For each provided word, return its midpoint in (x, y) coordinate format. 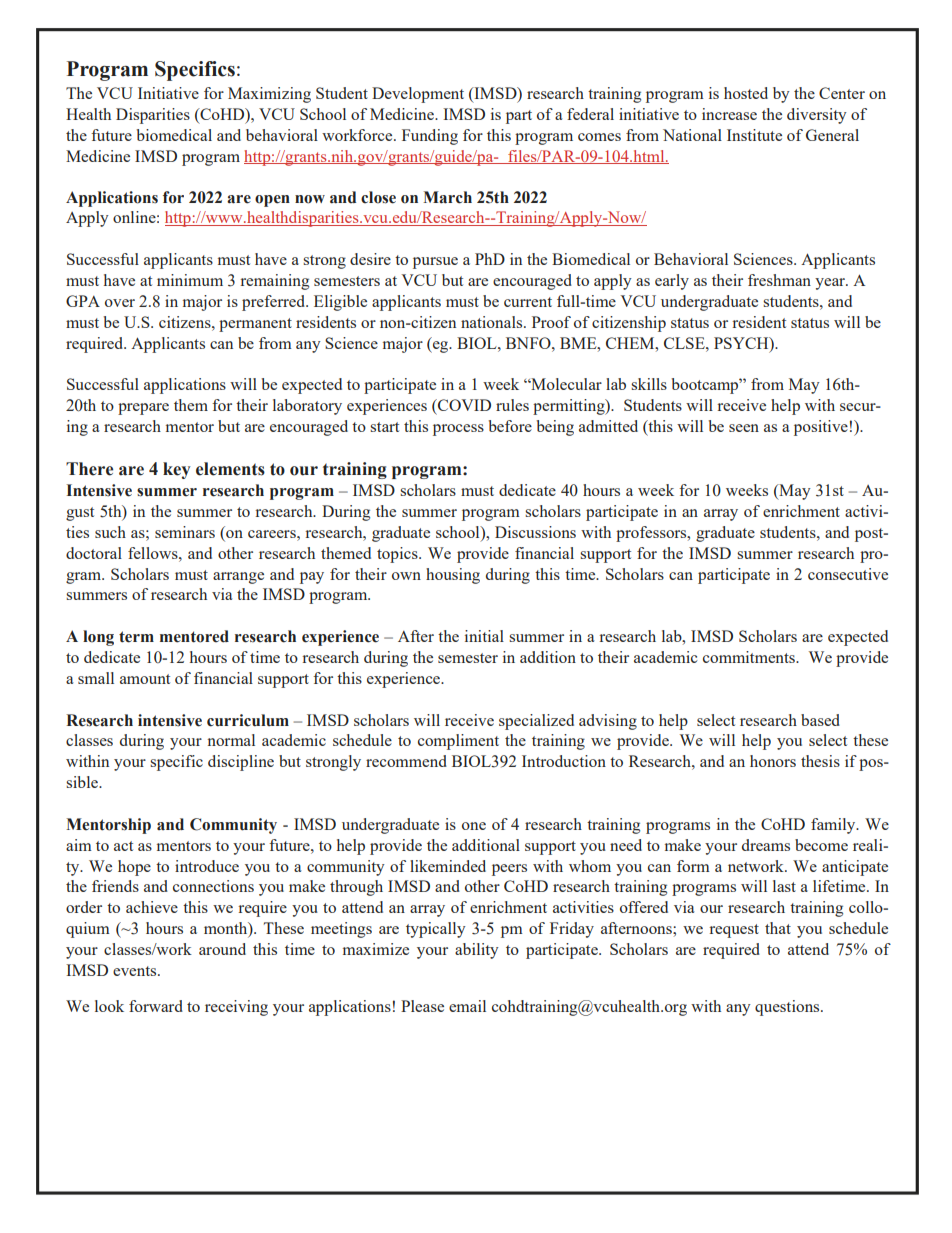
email (467, 1006)
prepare (143, 409)
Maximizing (269, 95)
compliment (458, 742)
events (136, 971)
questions (788, 1008)
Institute (754, 135)
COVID (463, 405)
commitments (750, 657)
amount (145, 679)
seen (744, 428)
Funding (430, 137)
